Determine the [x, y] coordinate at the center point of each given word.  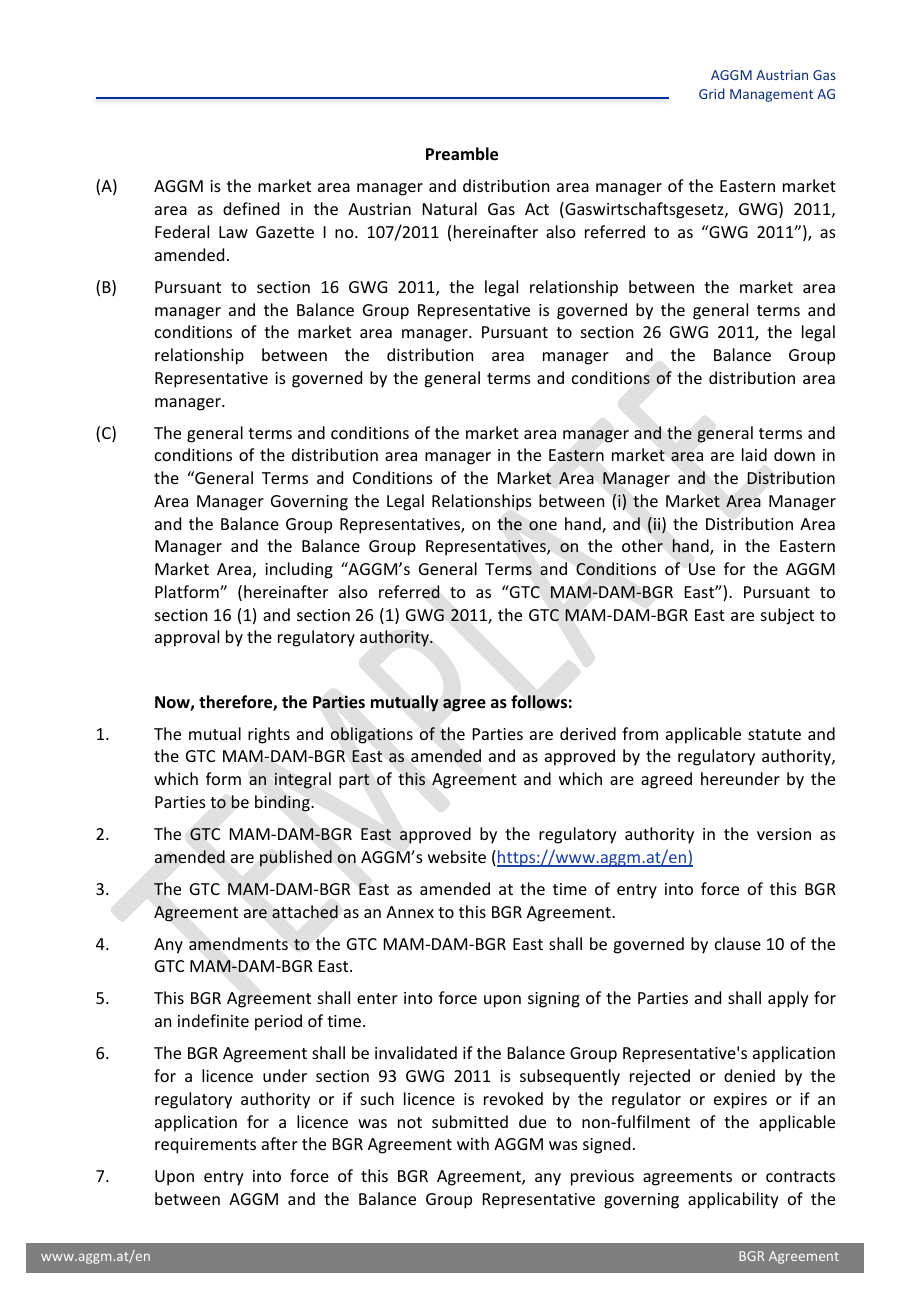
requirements [205, 1146]
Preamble [462, 154]
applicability [733, 1200]
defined [251, 208]
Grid [712, 93]
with [473, 1143]
